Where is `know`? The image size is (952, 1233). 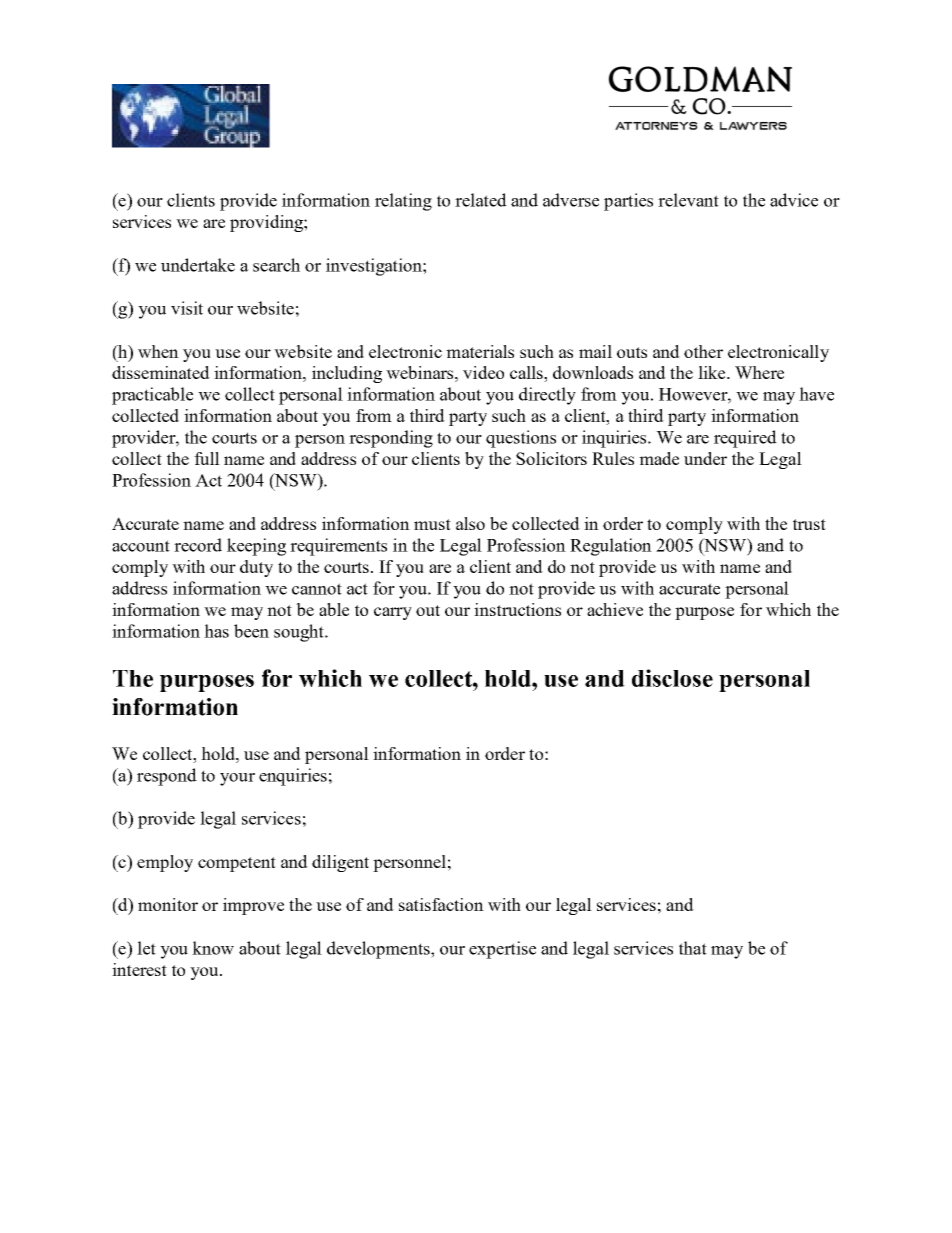 know is located at coordinates (213, 948).
